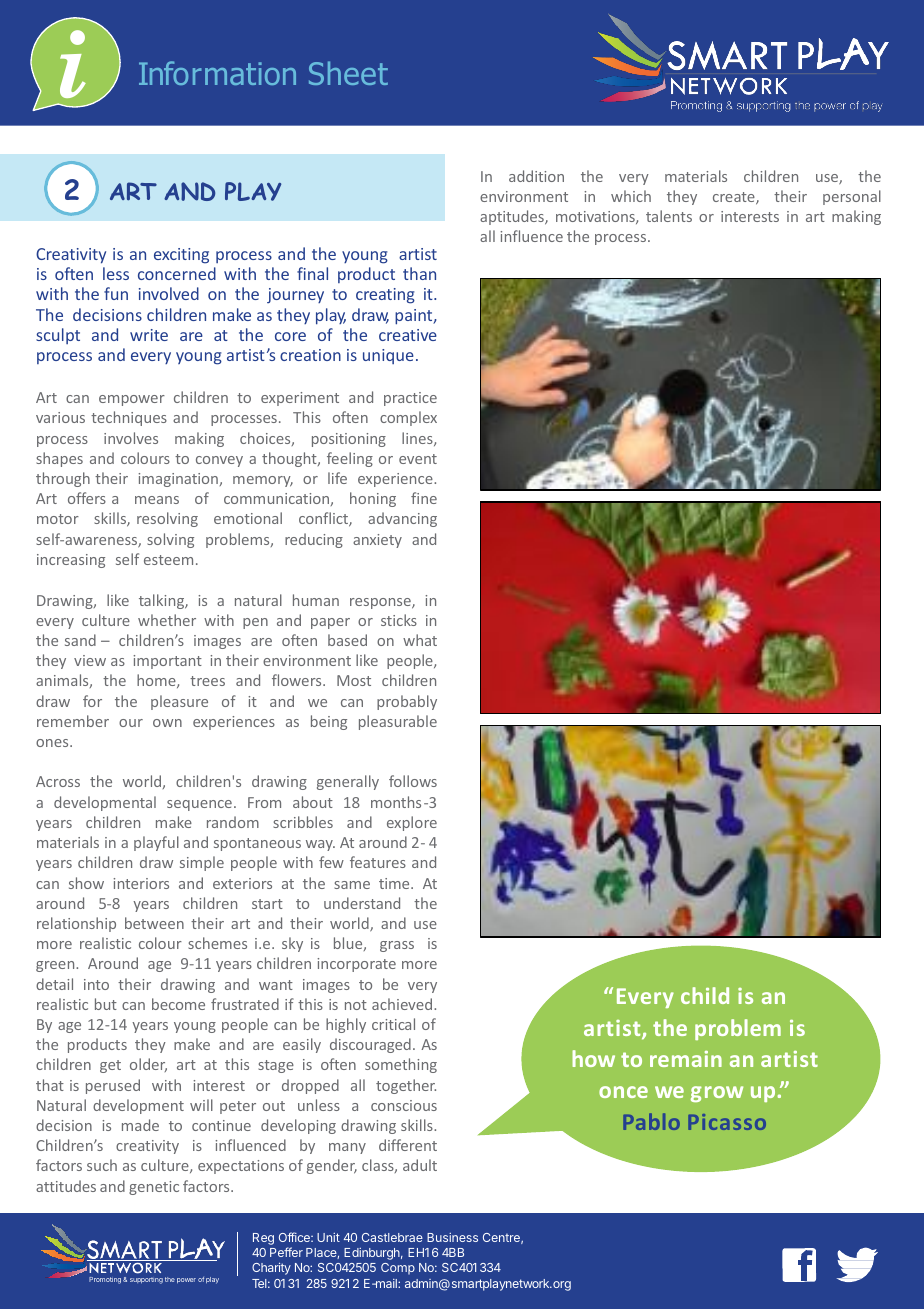 The width and height of the screenshot is (924, 1309). I want to click on Sheet, so click(348, 73).
